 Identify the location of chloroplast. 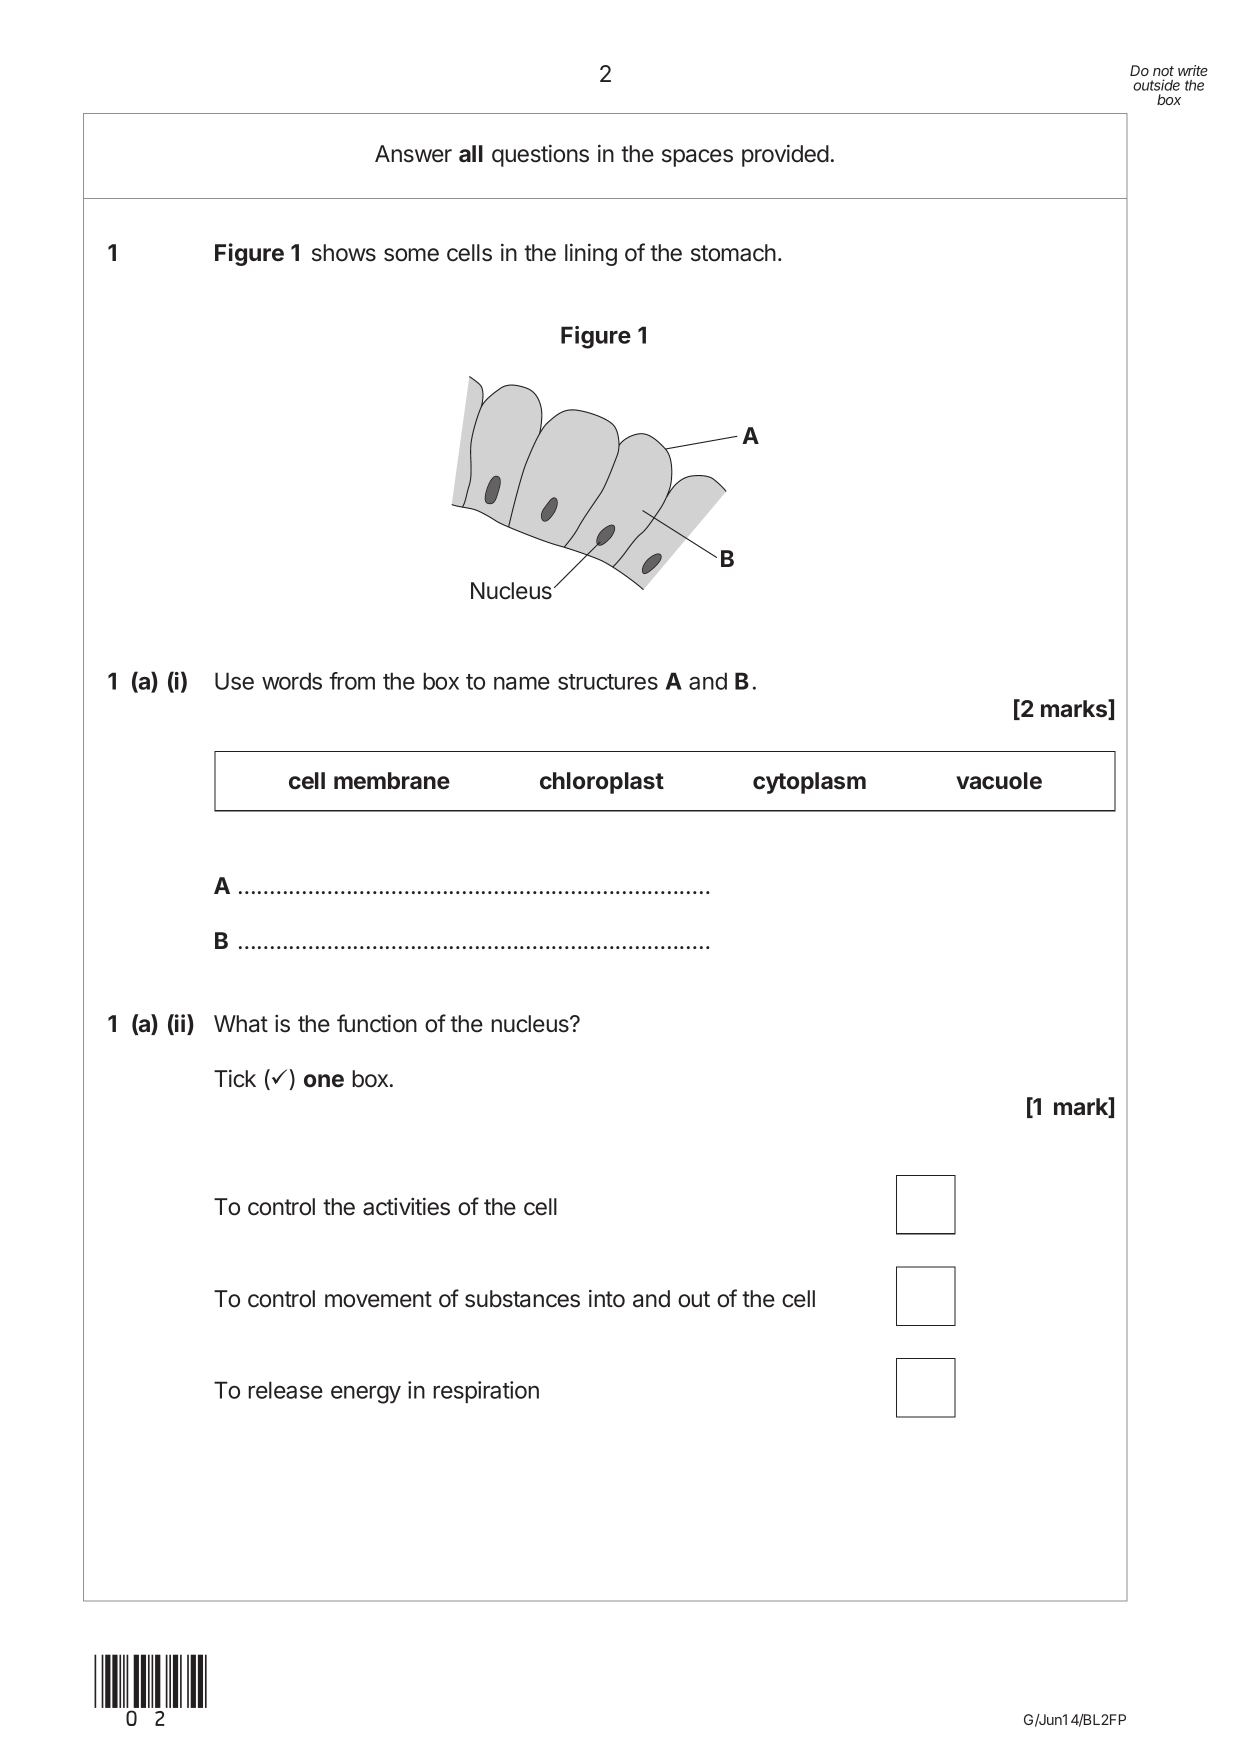
(602, 783).
